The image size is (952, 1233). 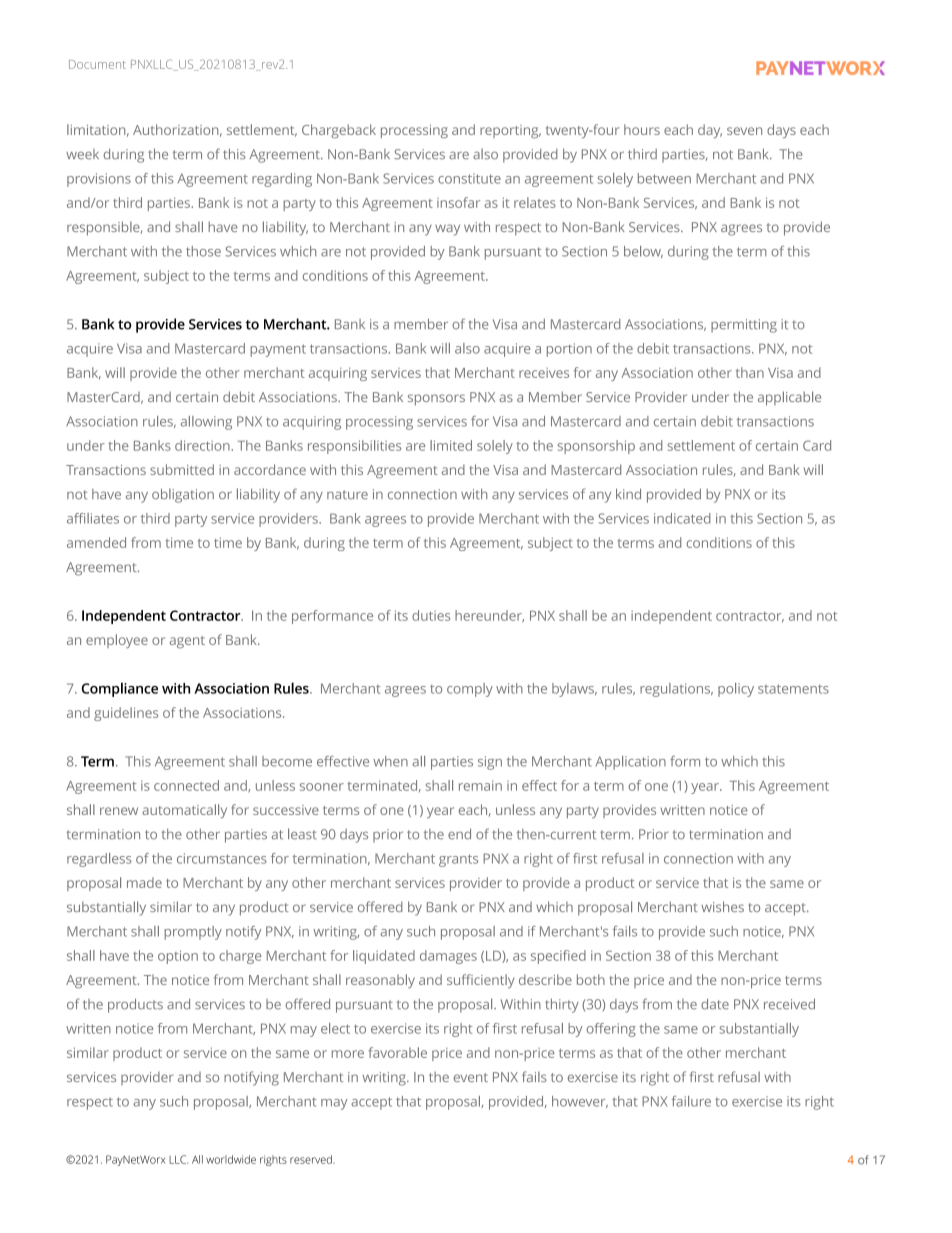 I want to click on reporting, so click(x=510, y=131).
